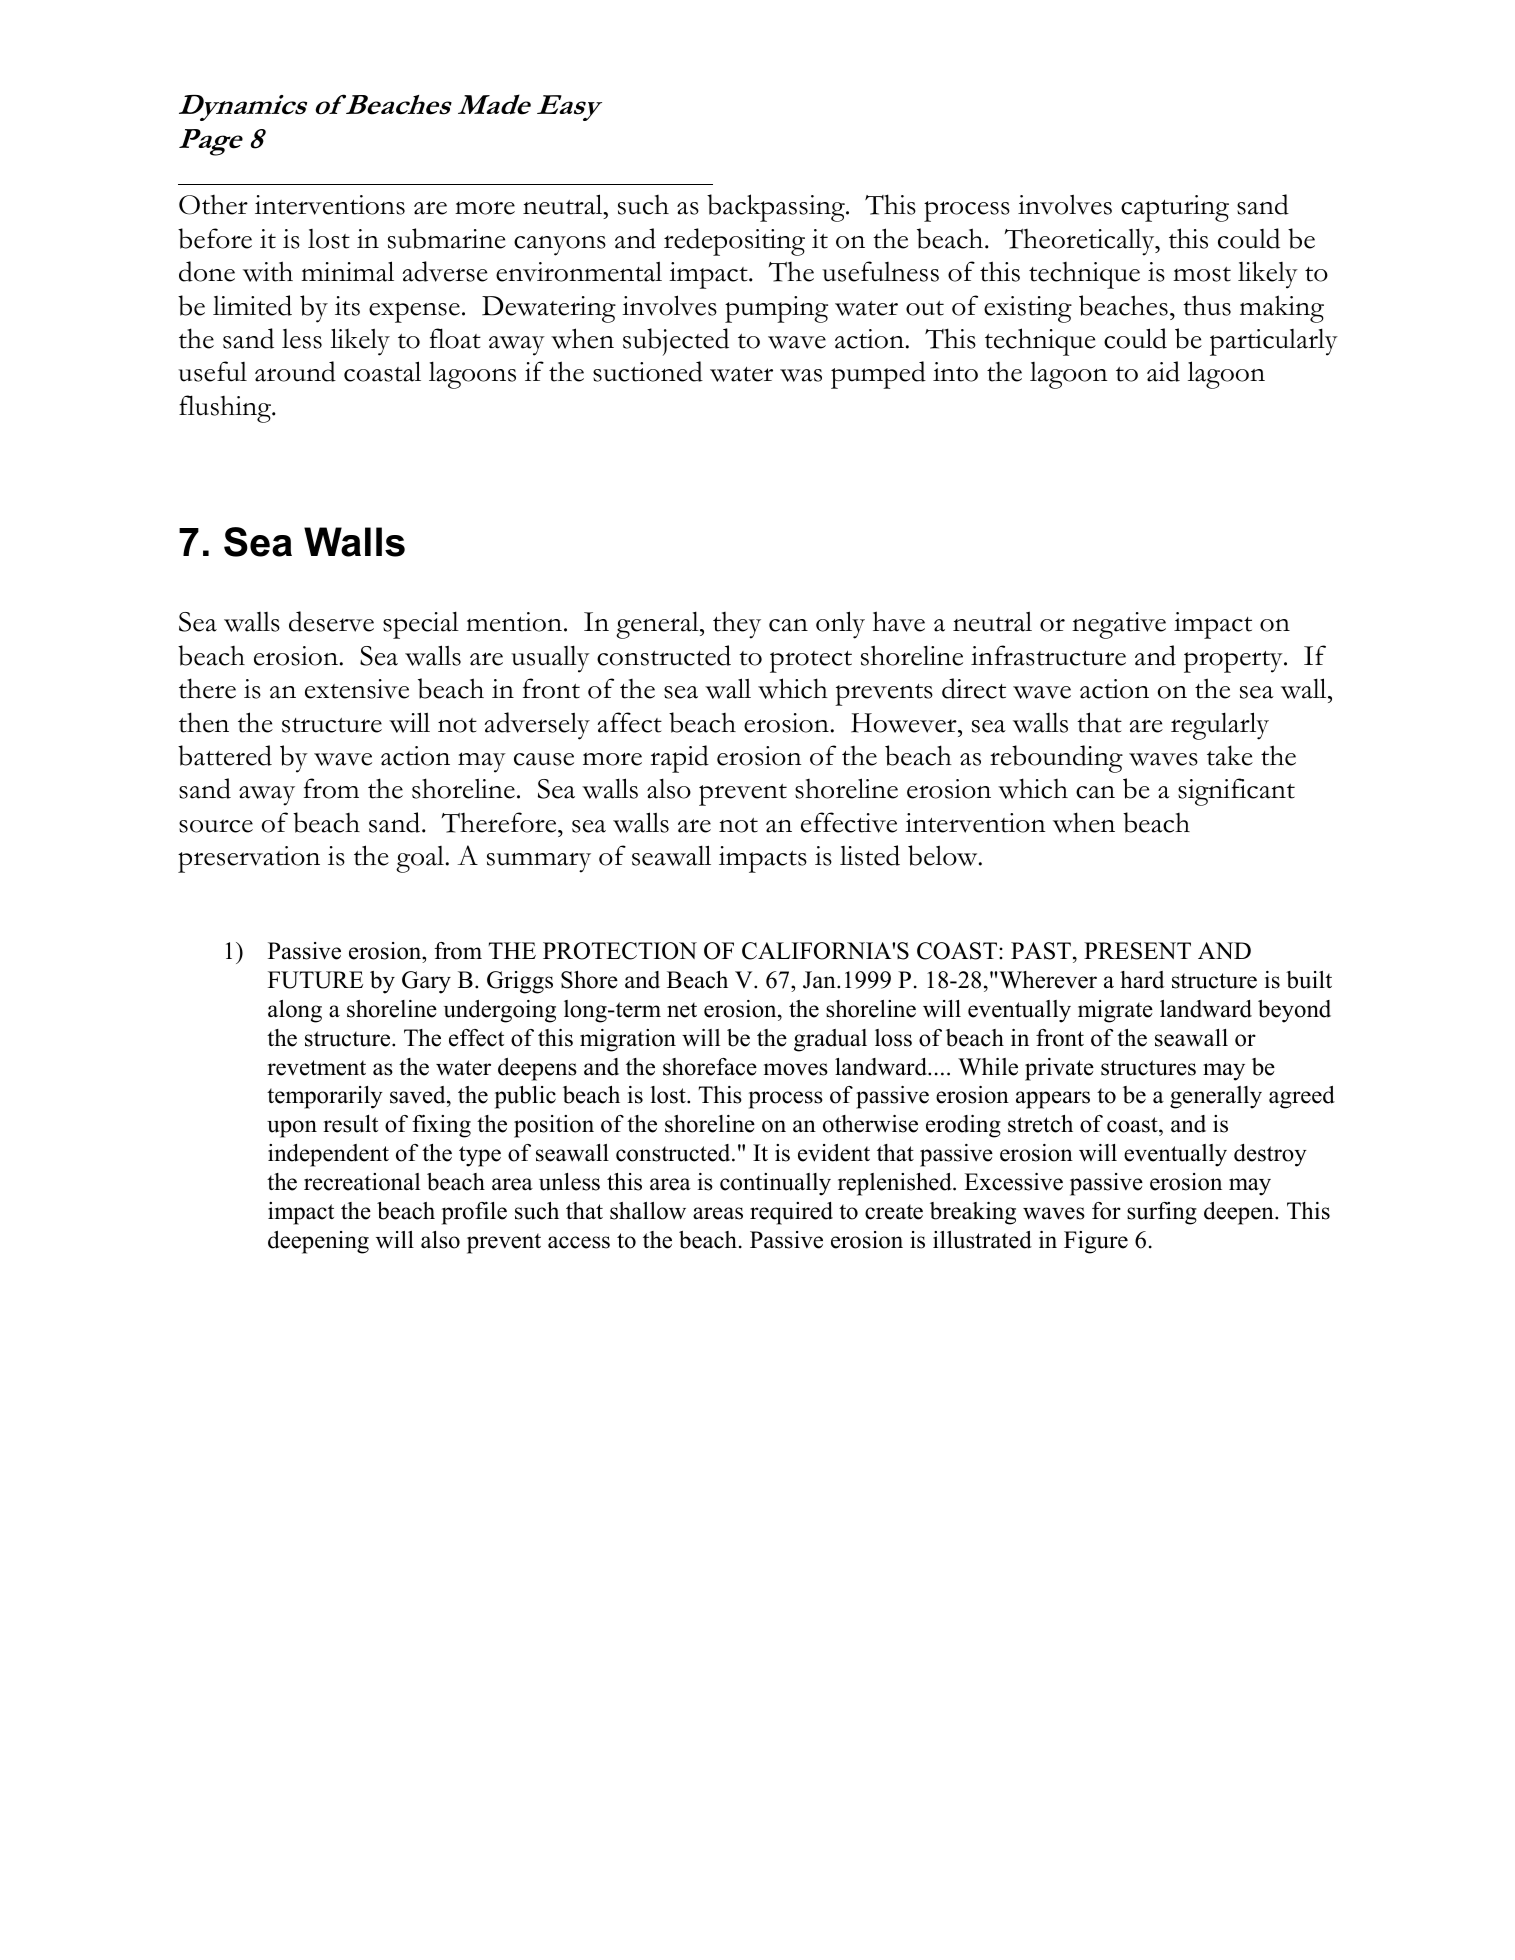  Describe the element at coordinates (870, 855) in the document. I see `listed` at that location.
